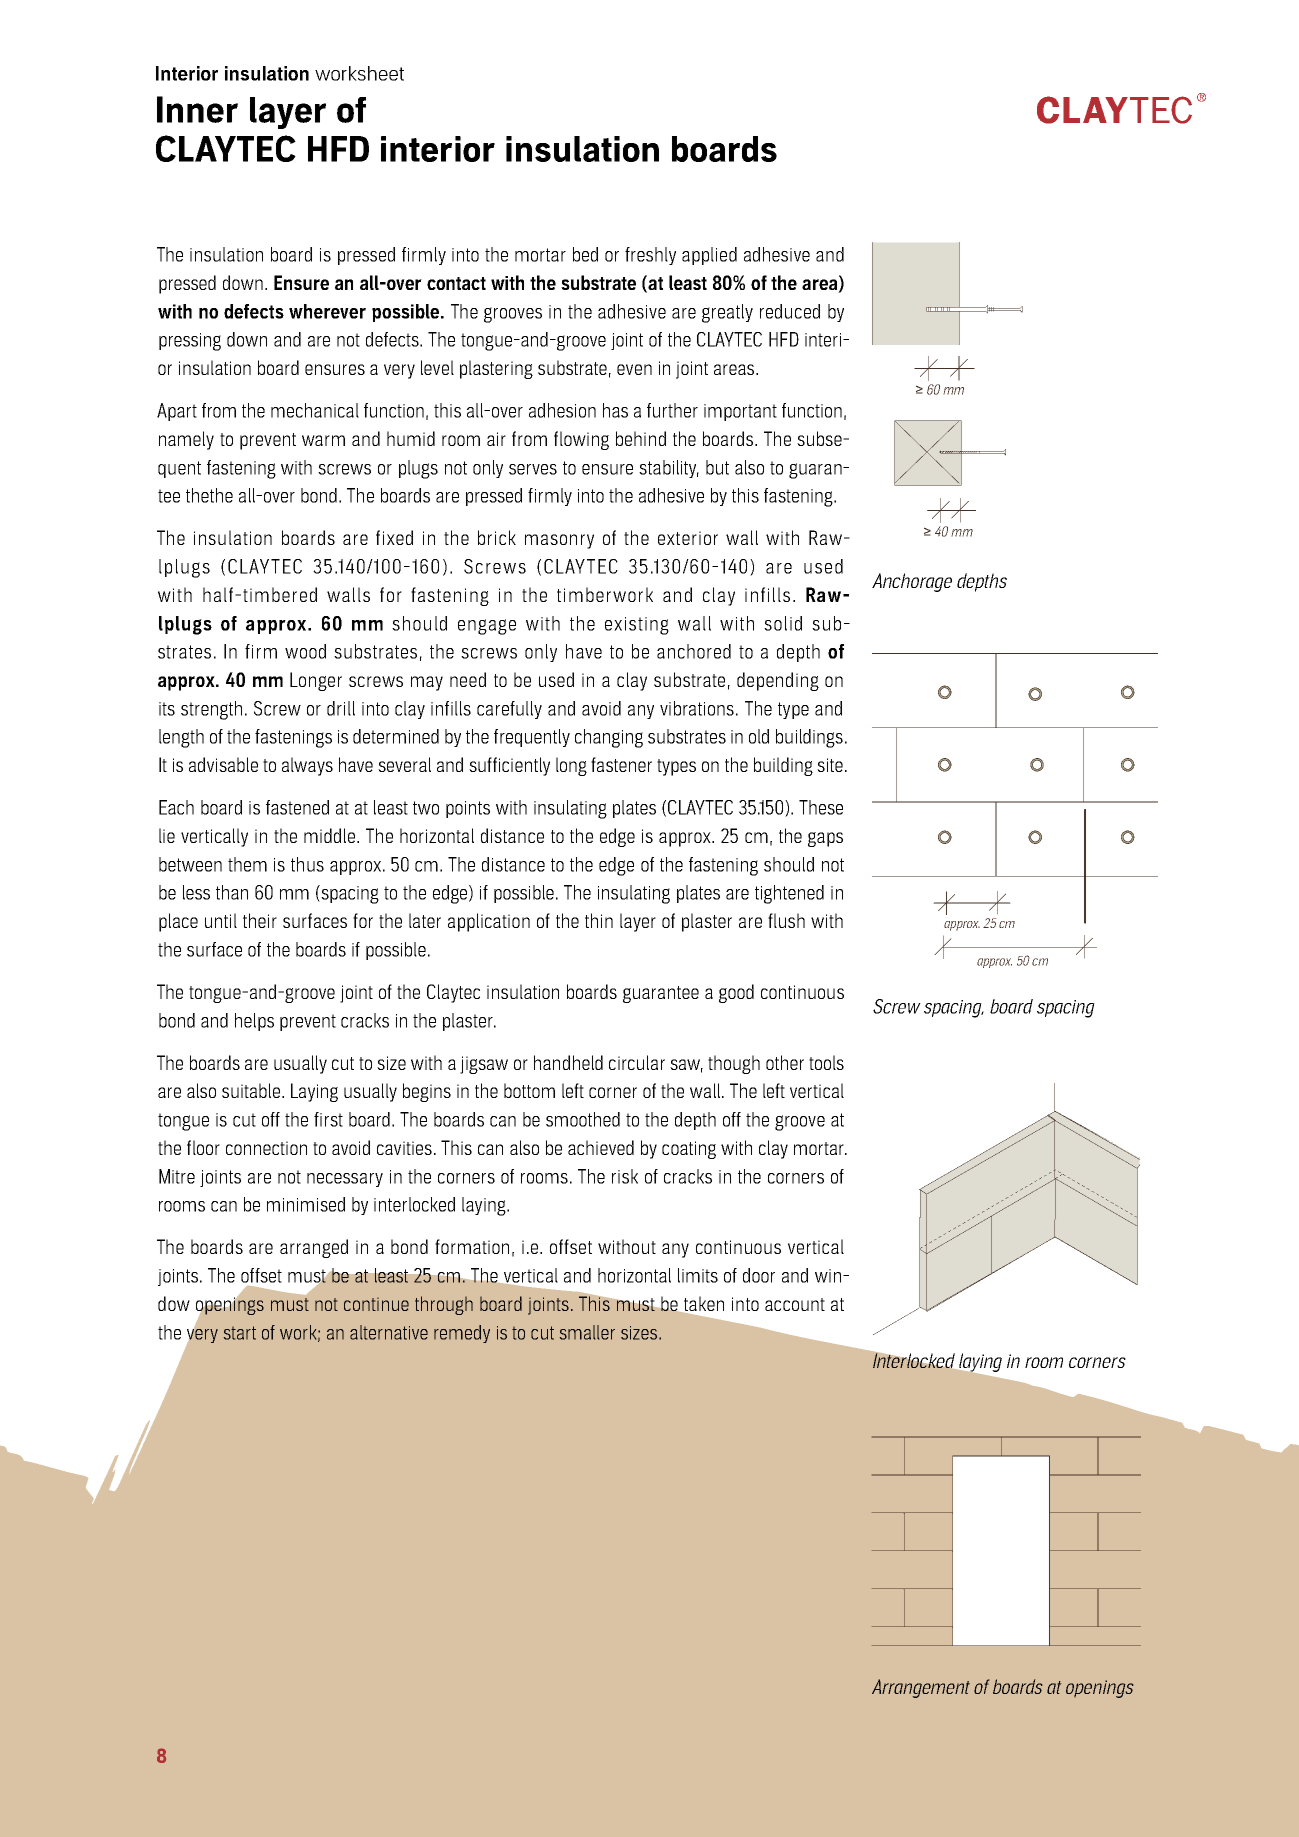 This screenshot has height=1837, width=1299. What do you see at coordinates (240, 1333) in the screenshot?
I see `start` at bounding box center [240, 1333].
